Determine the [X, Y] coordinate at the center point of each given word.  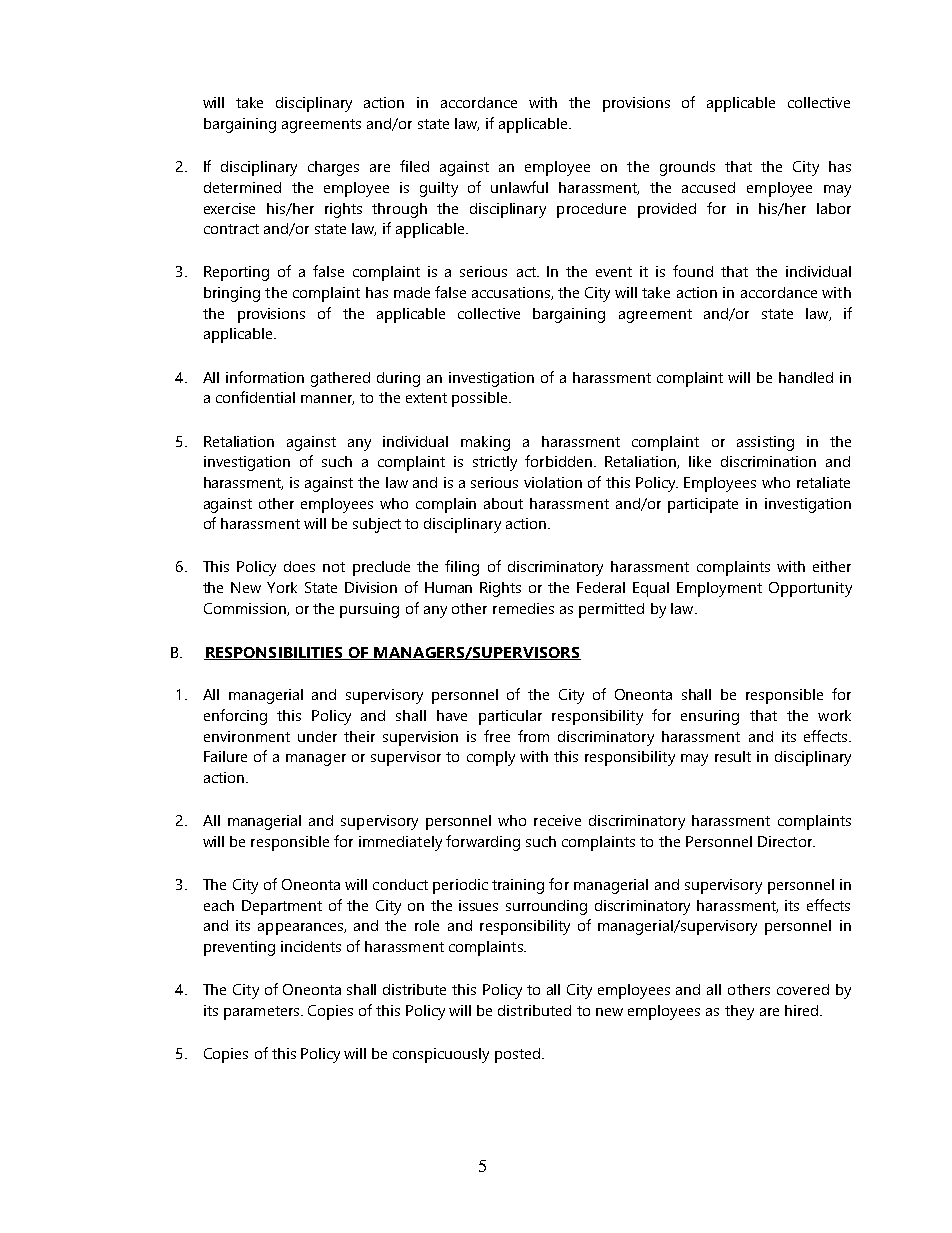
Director [786, 841]
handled [806, 377]
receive [557, 820]
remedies [523, 608]
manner [327, 400]
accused [708, 187]
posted [517, 1055]
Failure [225, 756]
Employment [719, 589]
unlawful [519, 187]
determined [242, 187]
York [282, 587]
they [739, 1012]
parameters [263, 1013]
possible [481, 399]
